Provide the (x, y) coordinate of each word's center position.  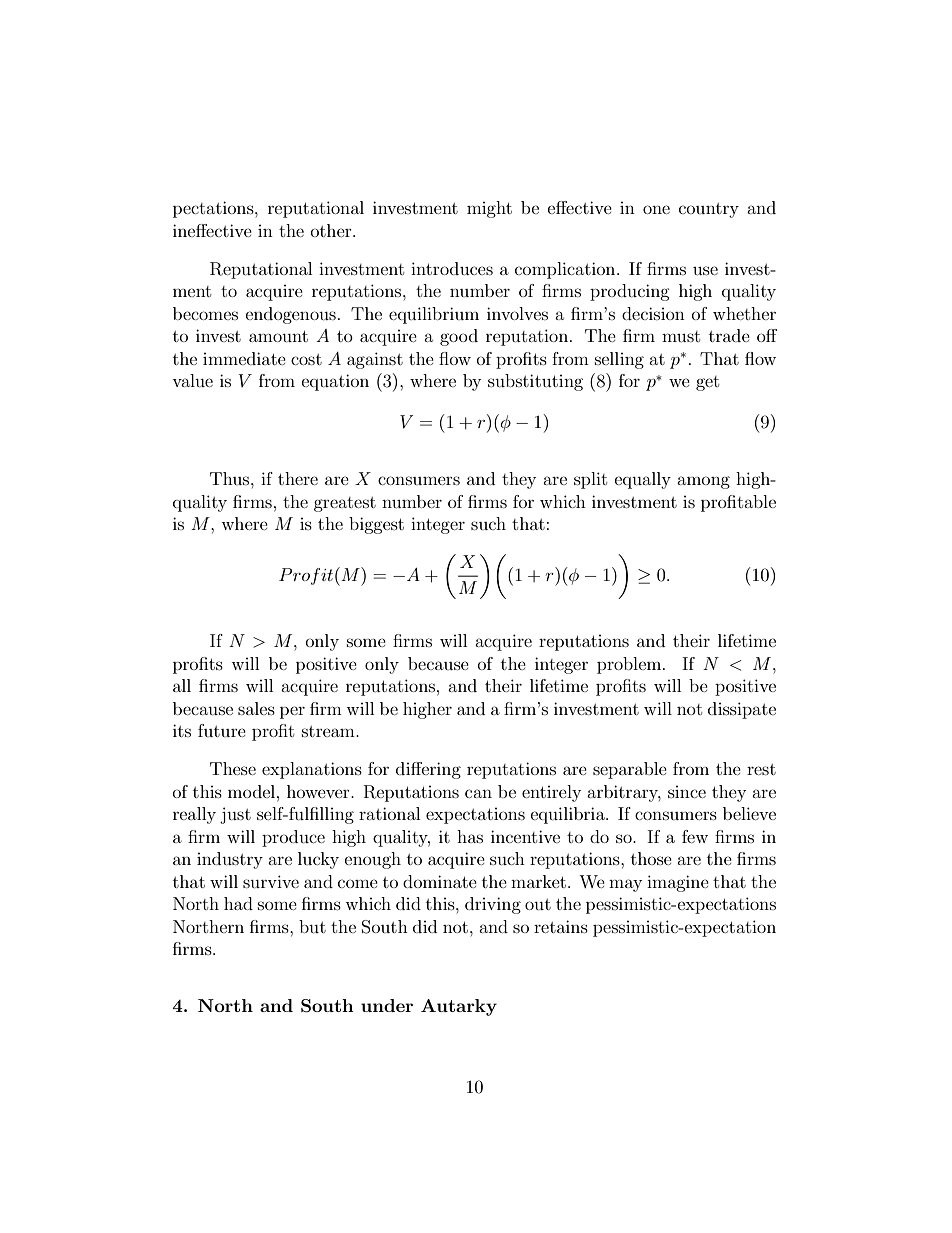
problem (630, 665)
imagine (678, 883)
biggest (376, 525)
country (709, 210)
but (312, 926)
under (387, 1005)
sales (256, 708)
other (332, 230)
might (489, 209)
